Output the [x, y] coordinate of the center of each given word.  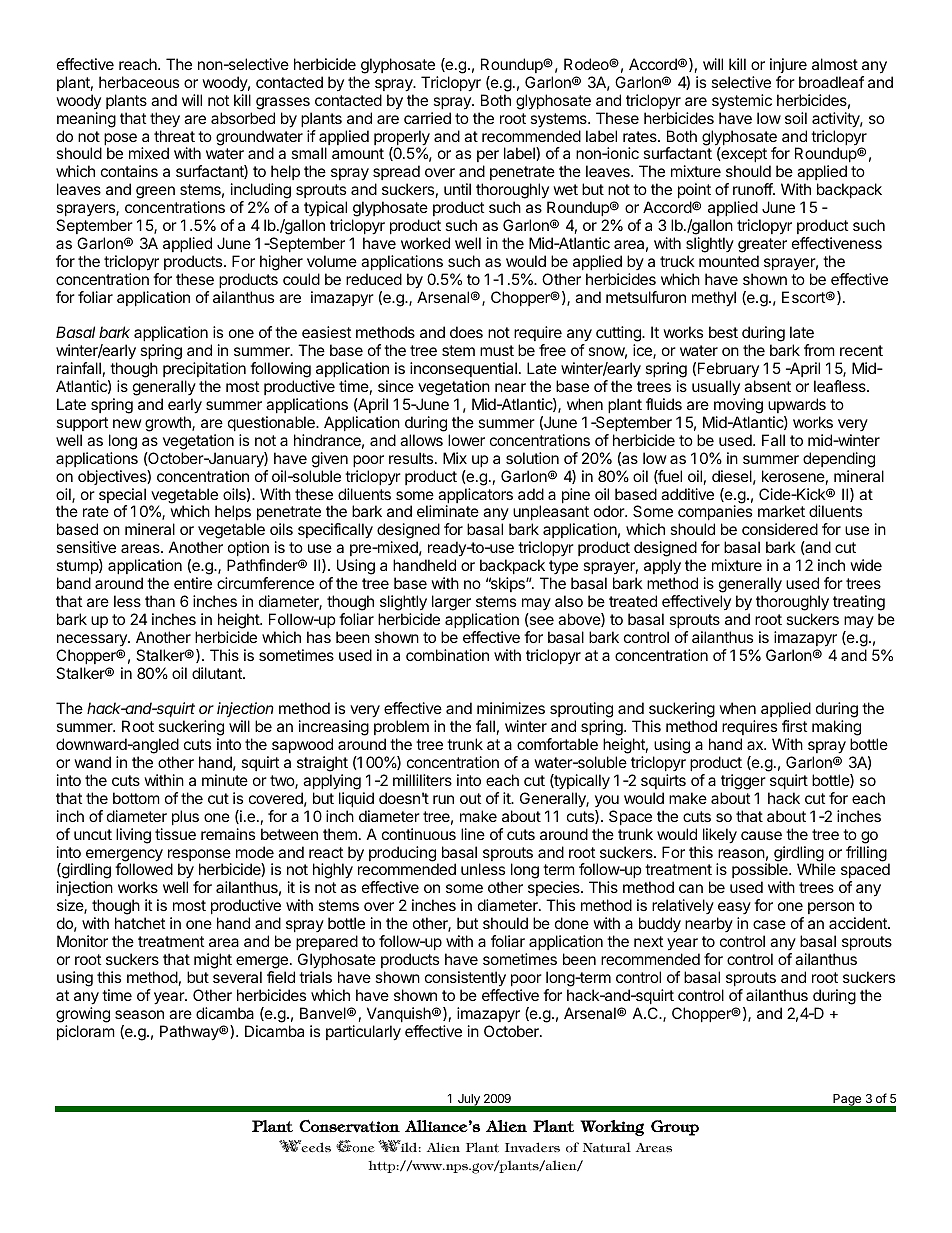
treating [859, 603]
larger [451, 603]
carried [427, 118]
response [200, 856]
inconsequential [463, 369]
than [160, 601]
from [819, 350]
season [139, 1014]
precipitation [204, 369]
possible [761, 872]
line [473, 834]
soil [796, 118]
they [165, 120]
